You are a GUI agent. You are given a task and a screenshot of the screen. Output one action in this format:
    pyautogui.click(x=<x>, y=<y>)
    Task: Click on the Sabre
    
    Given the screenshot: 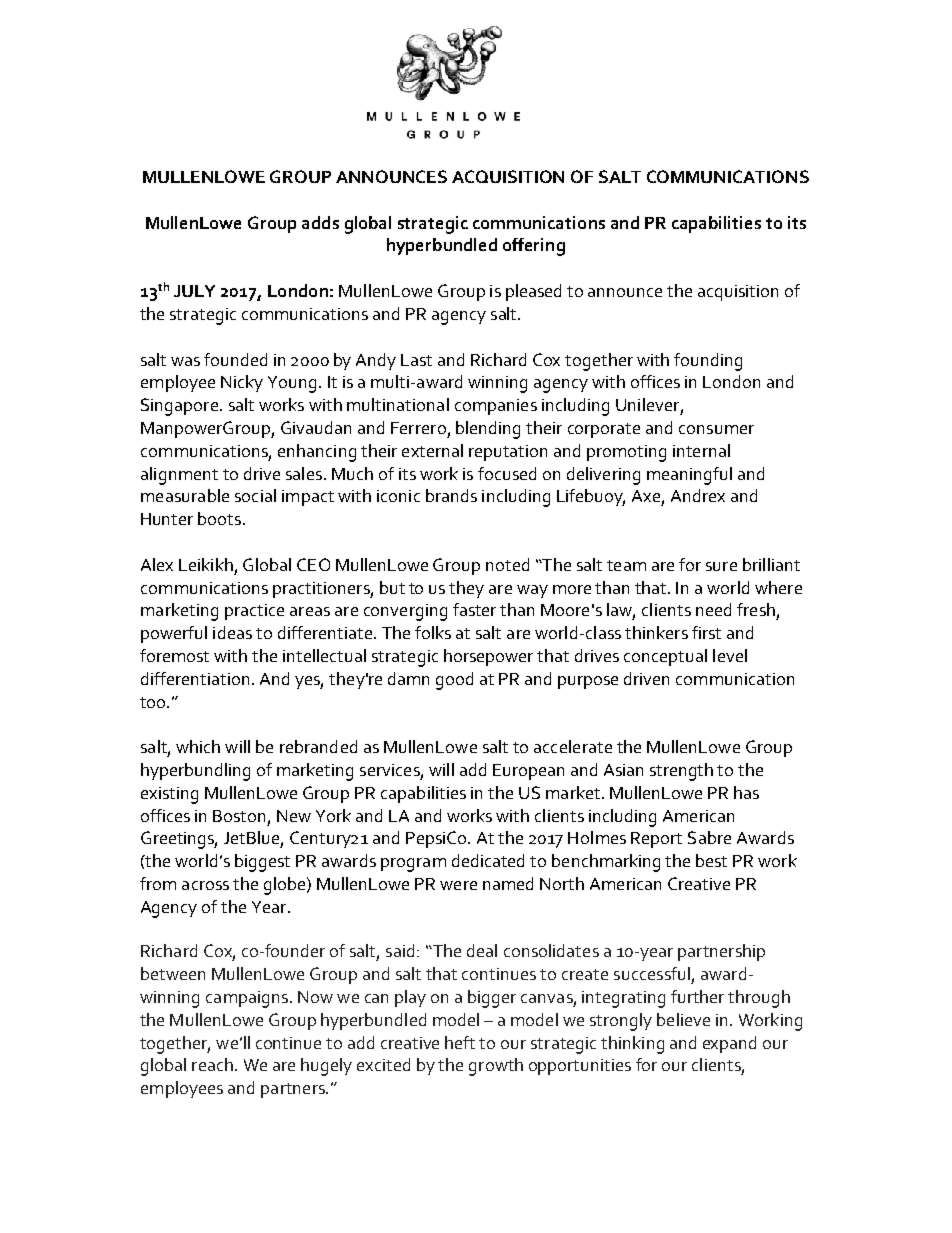 What is the action you would take?
    pyautogui.click(x=709, y=837)
